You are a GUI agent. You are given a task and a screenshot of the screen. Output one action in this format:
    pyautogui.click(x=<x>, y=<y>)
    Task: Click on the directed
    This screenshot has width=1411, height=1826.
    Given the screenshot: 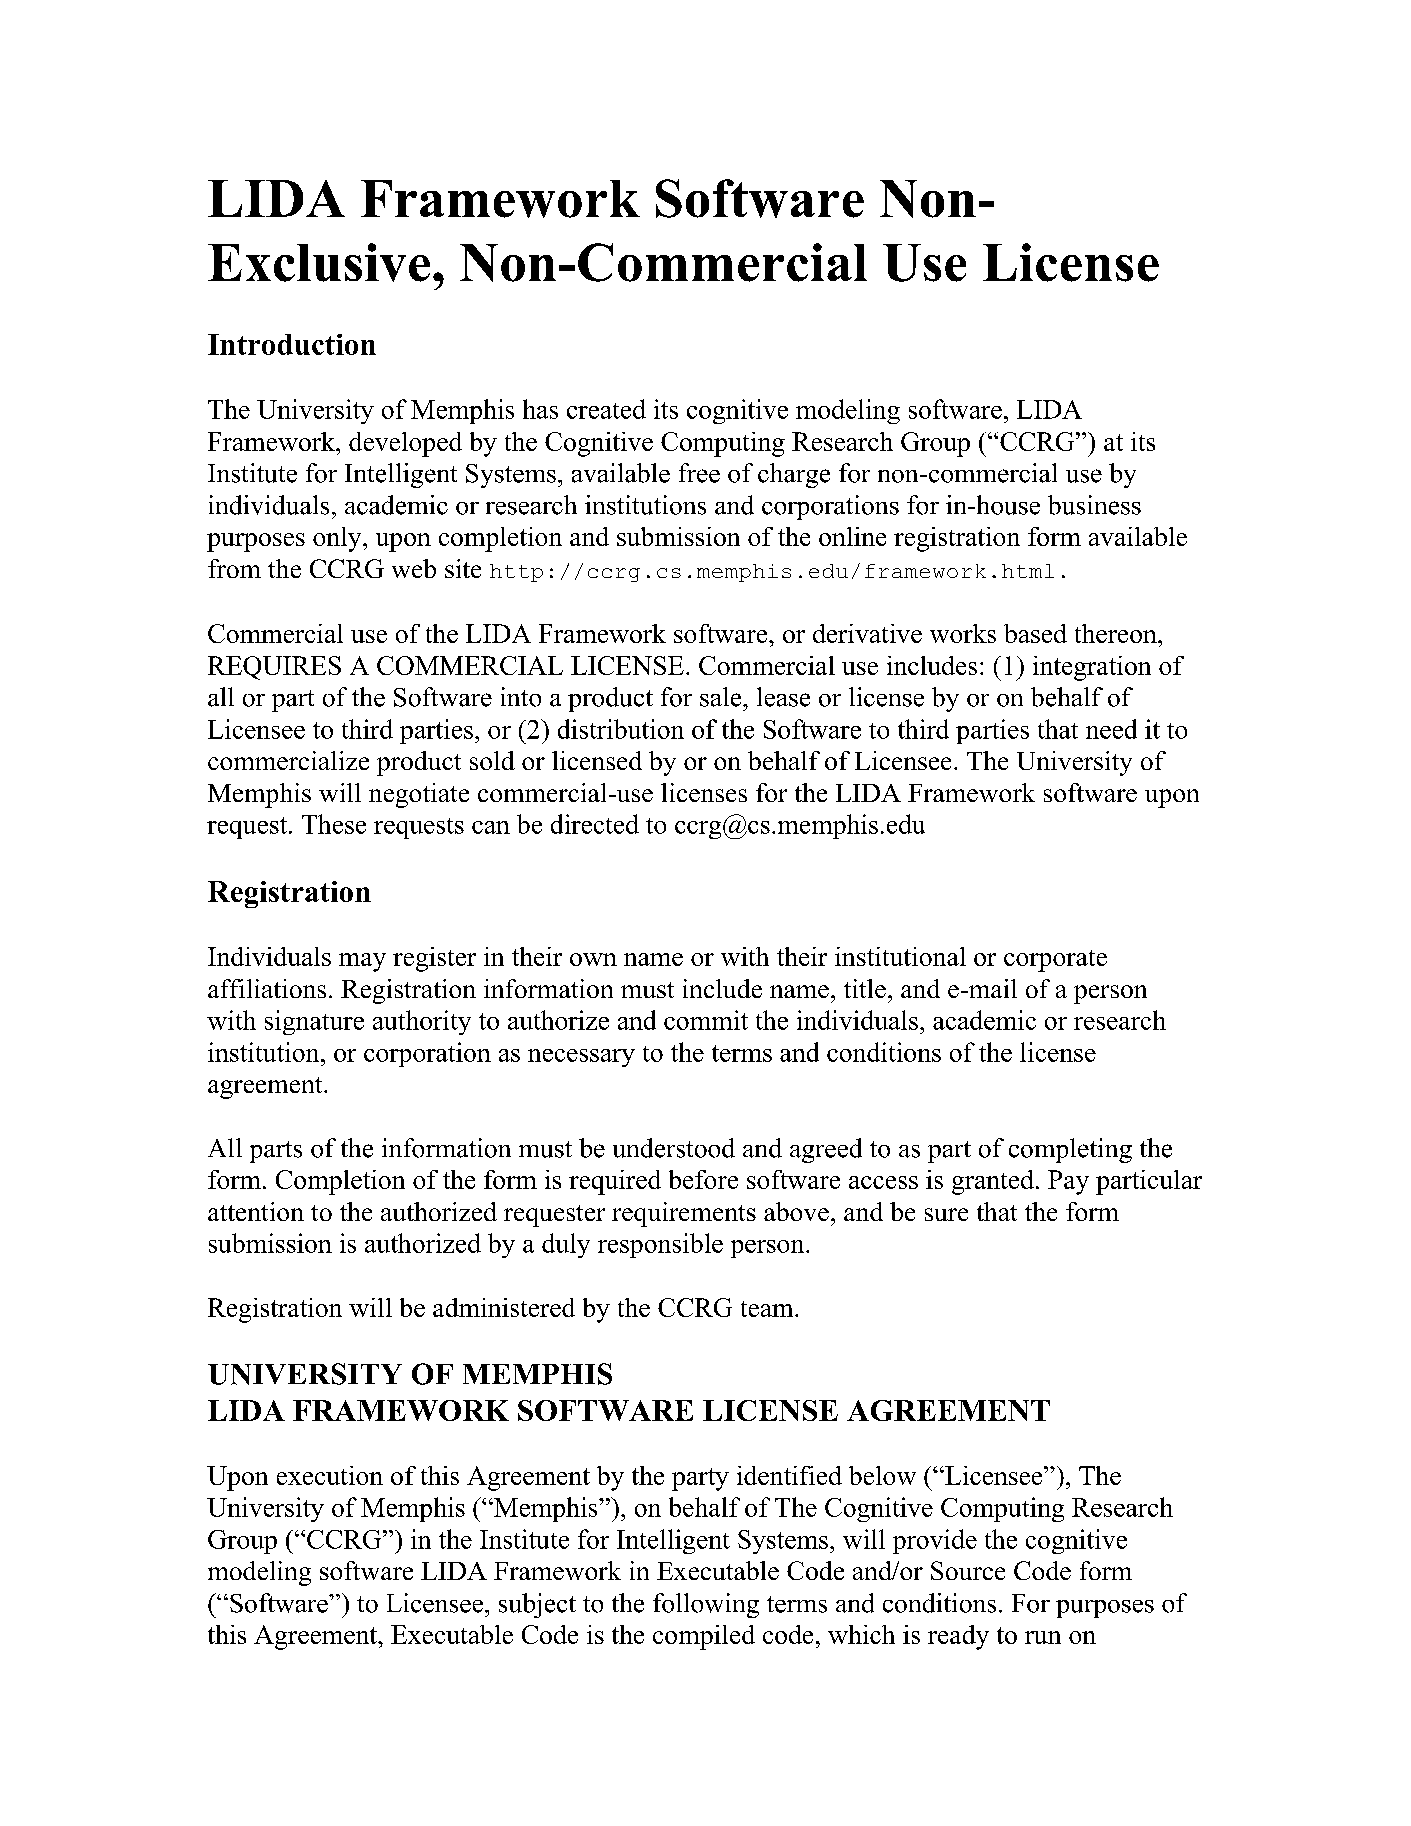 What is the action you would take?
    pyautogui.click(x=595, y=824)
